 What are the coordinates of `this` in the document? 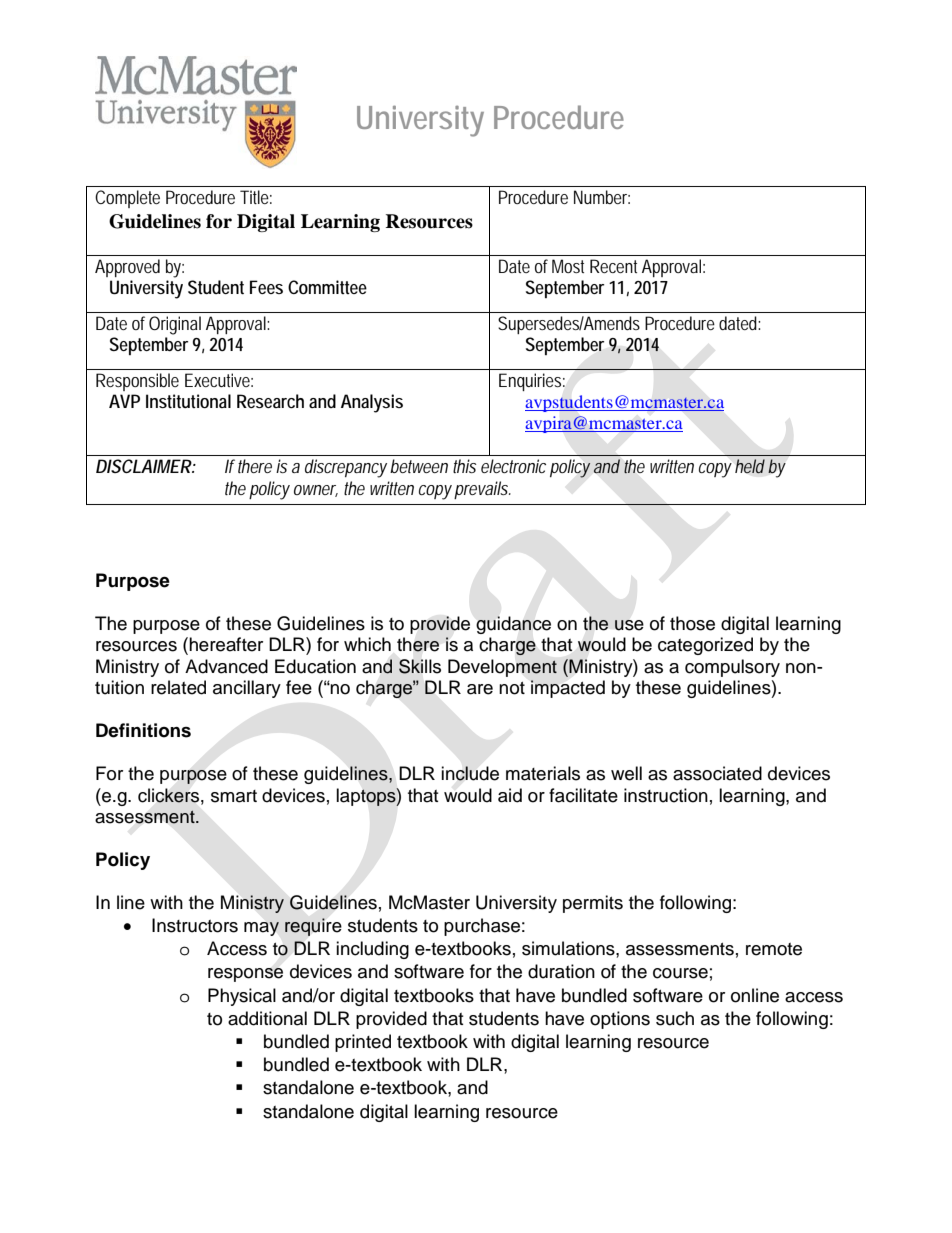 It's located at (464, 466).
